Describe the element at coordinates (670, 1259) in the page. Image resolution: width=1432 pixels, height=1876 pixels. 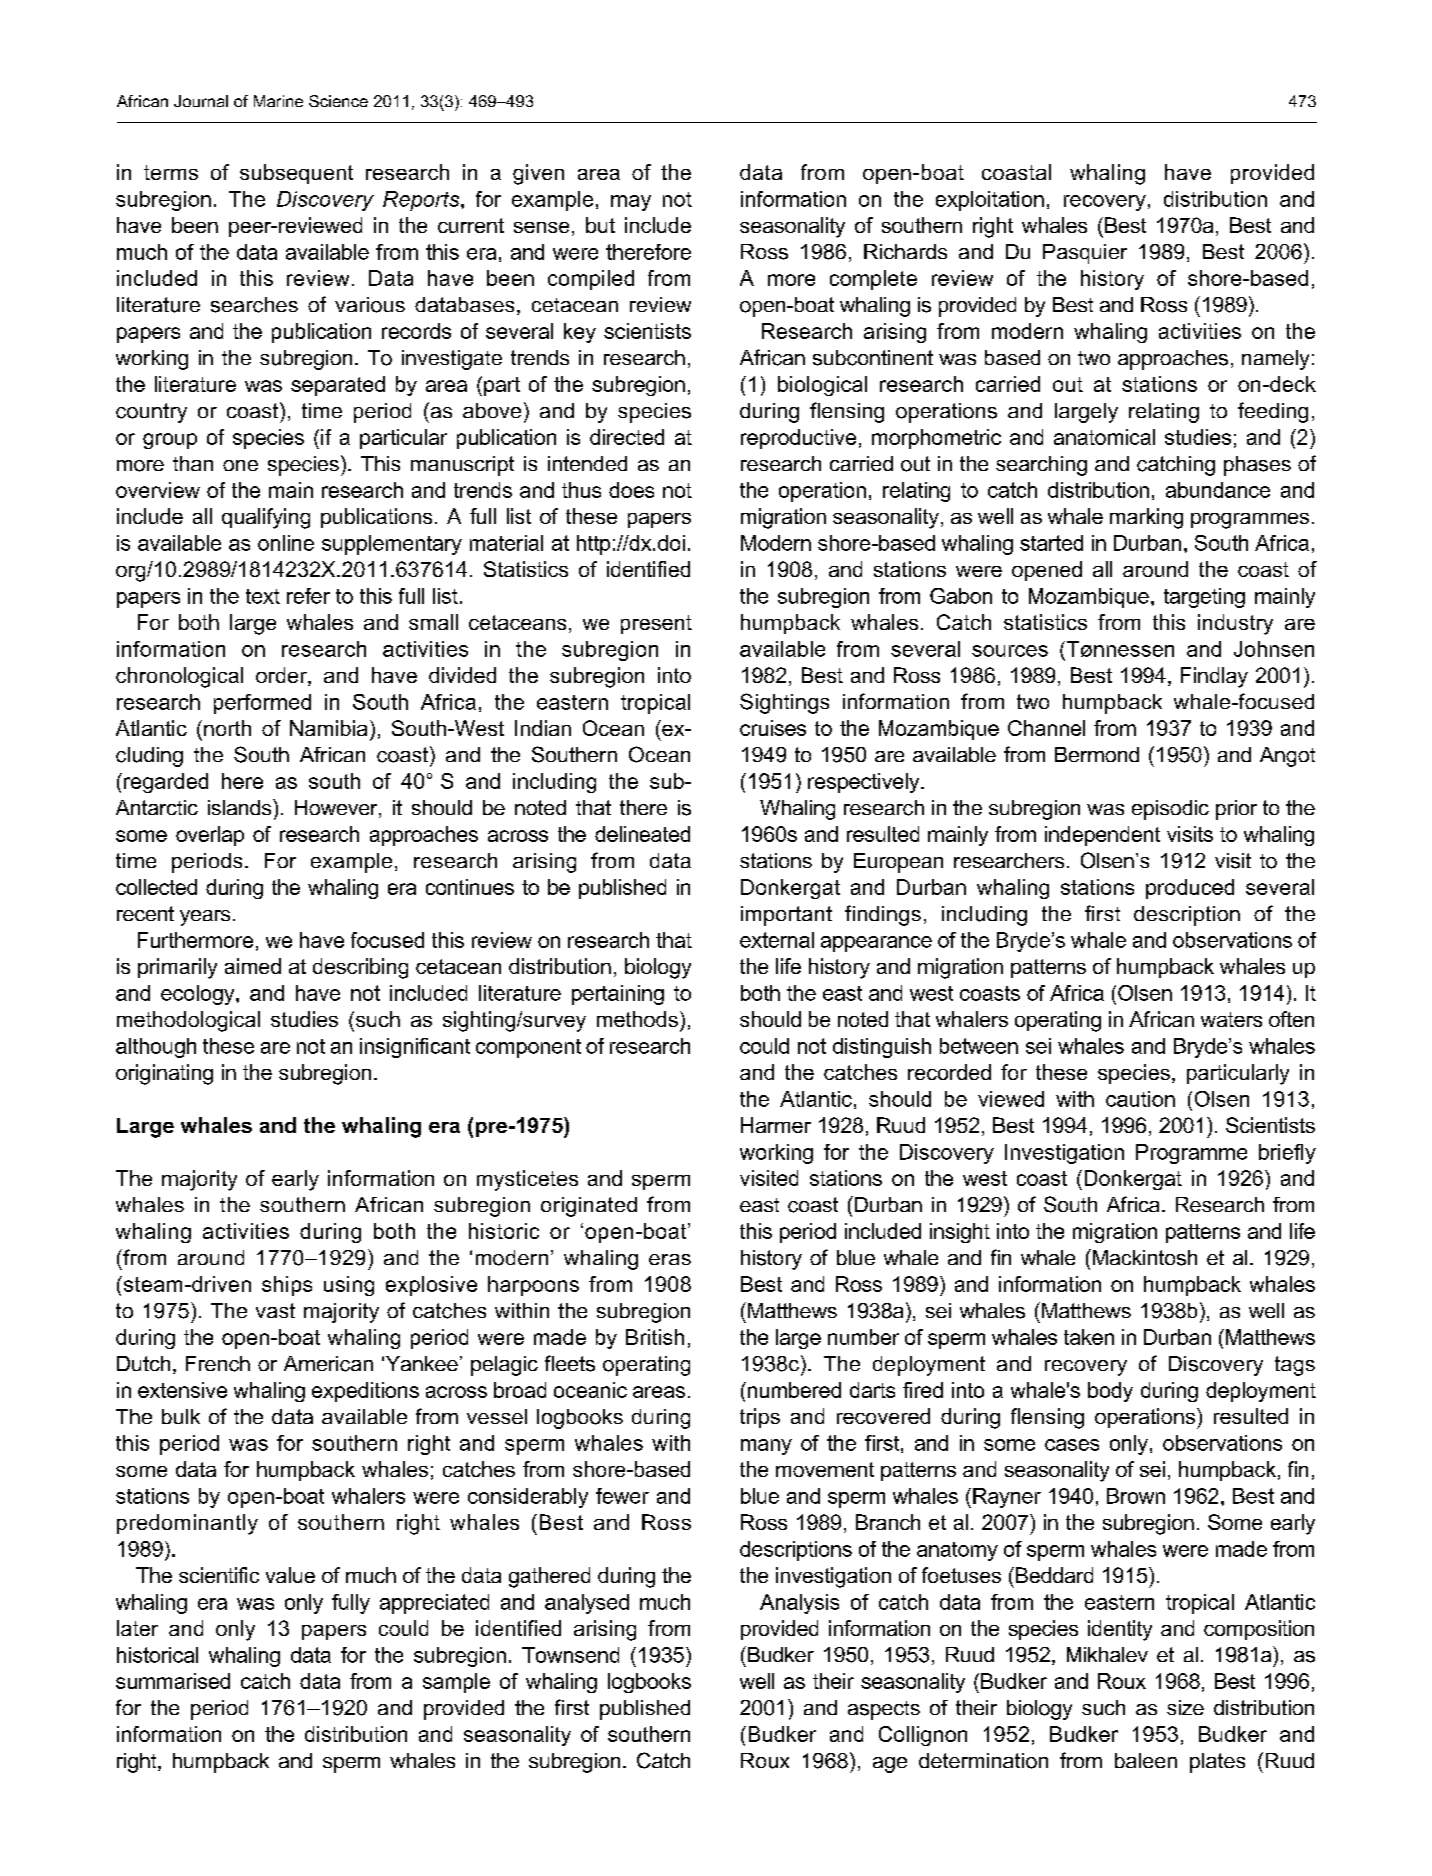
I see `eras` at that location.
